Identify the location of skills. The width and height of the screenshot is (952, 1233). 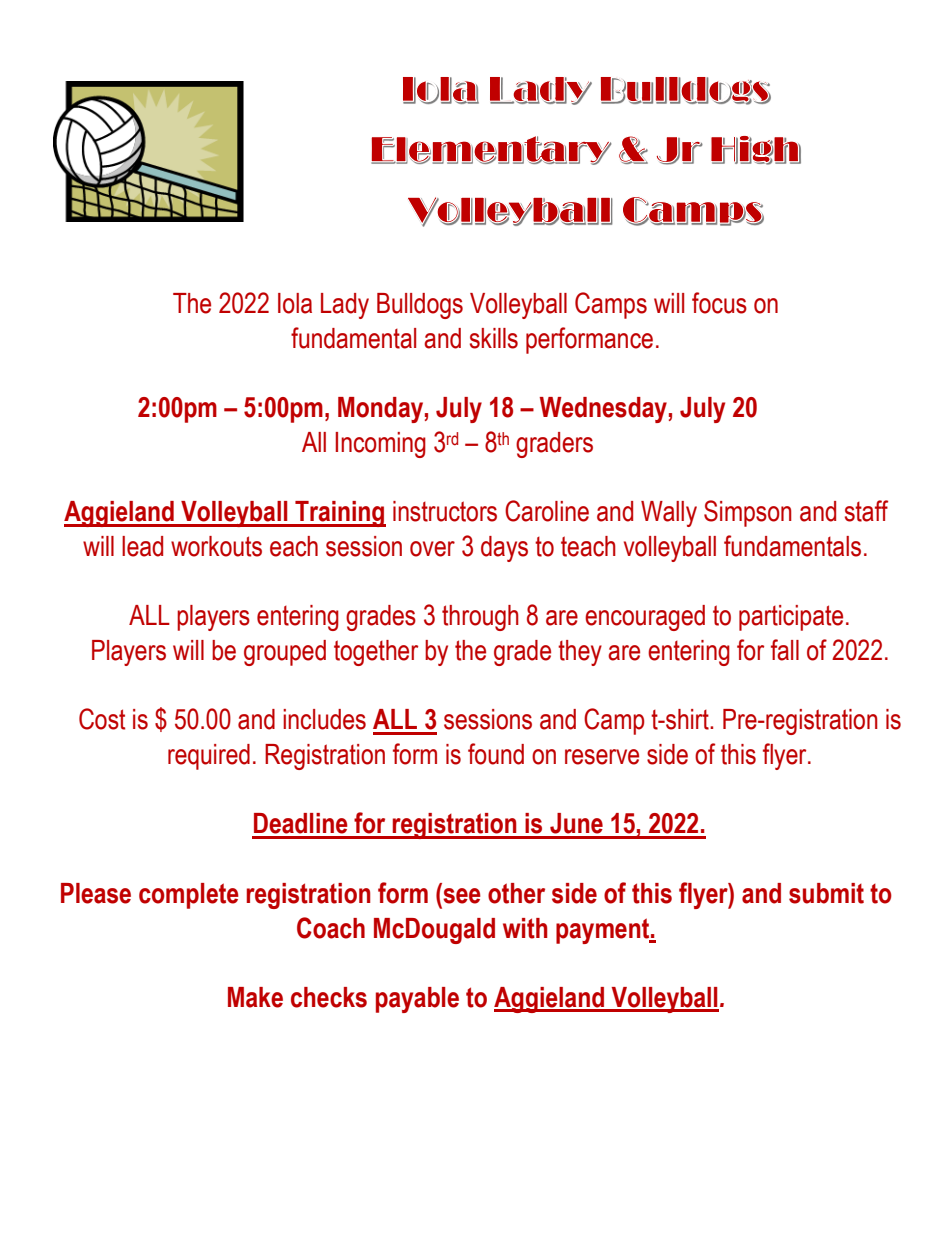
(494, 338).
